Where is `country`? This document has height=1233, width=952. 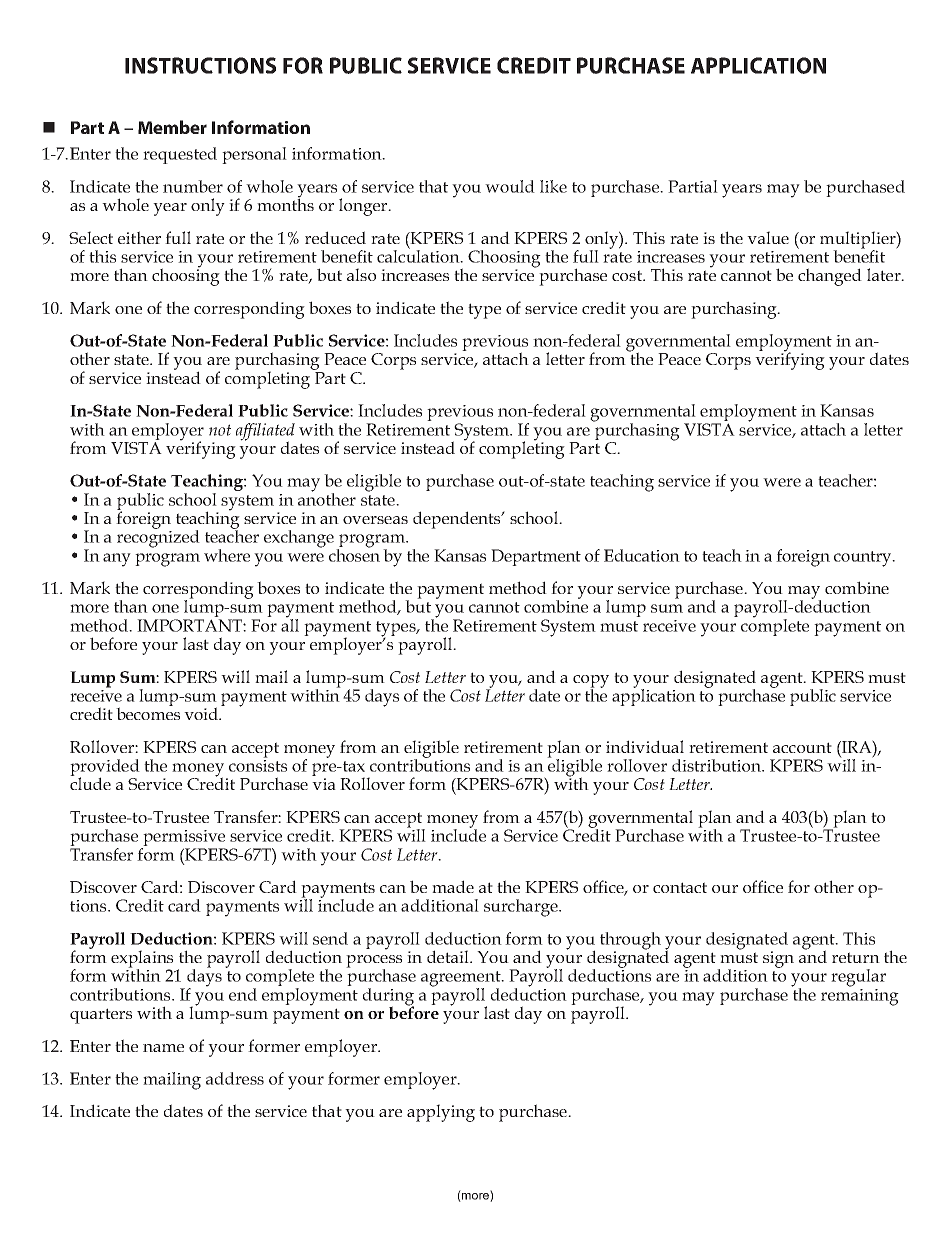 country is located at coordinates (864, 559).
